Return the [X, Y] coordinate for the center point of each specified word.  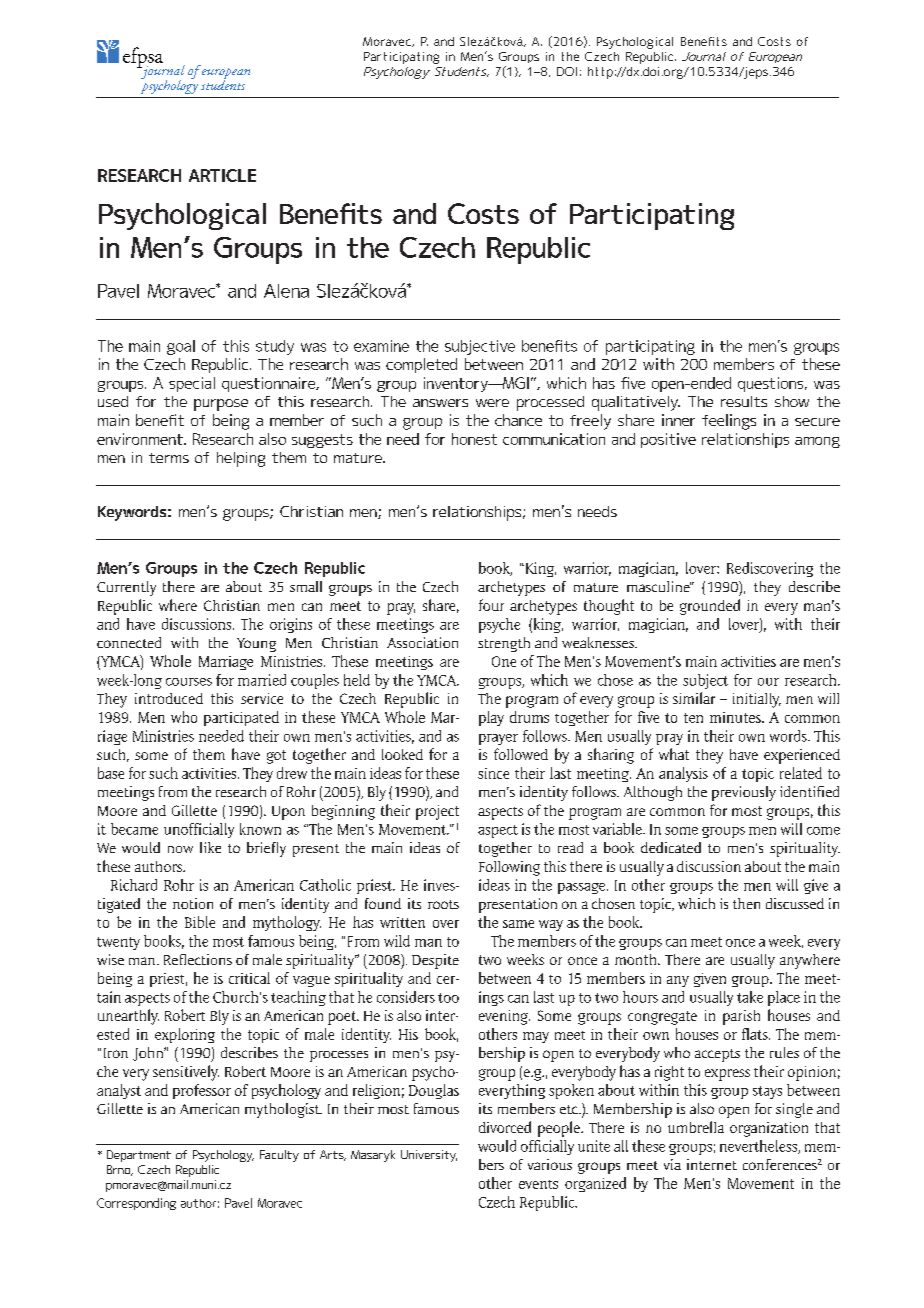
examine [381, 346]
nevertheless [759, 1147]
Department [139, 1156]
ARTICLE [222, 175]
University [429, 1156]
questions [772, 384]
